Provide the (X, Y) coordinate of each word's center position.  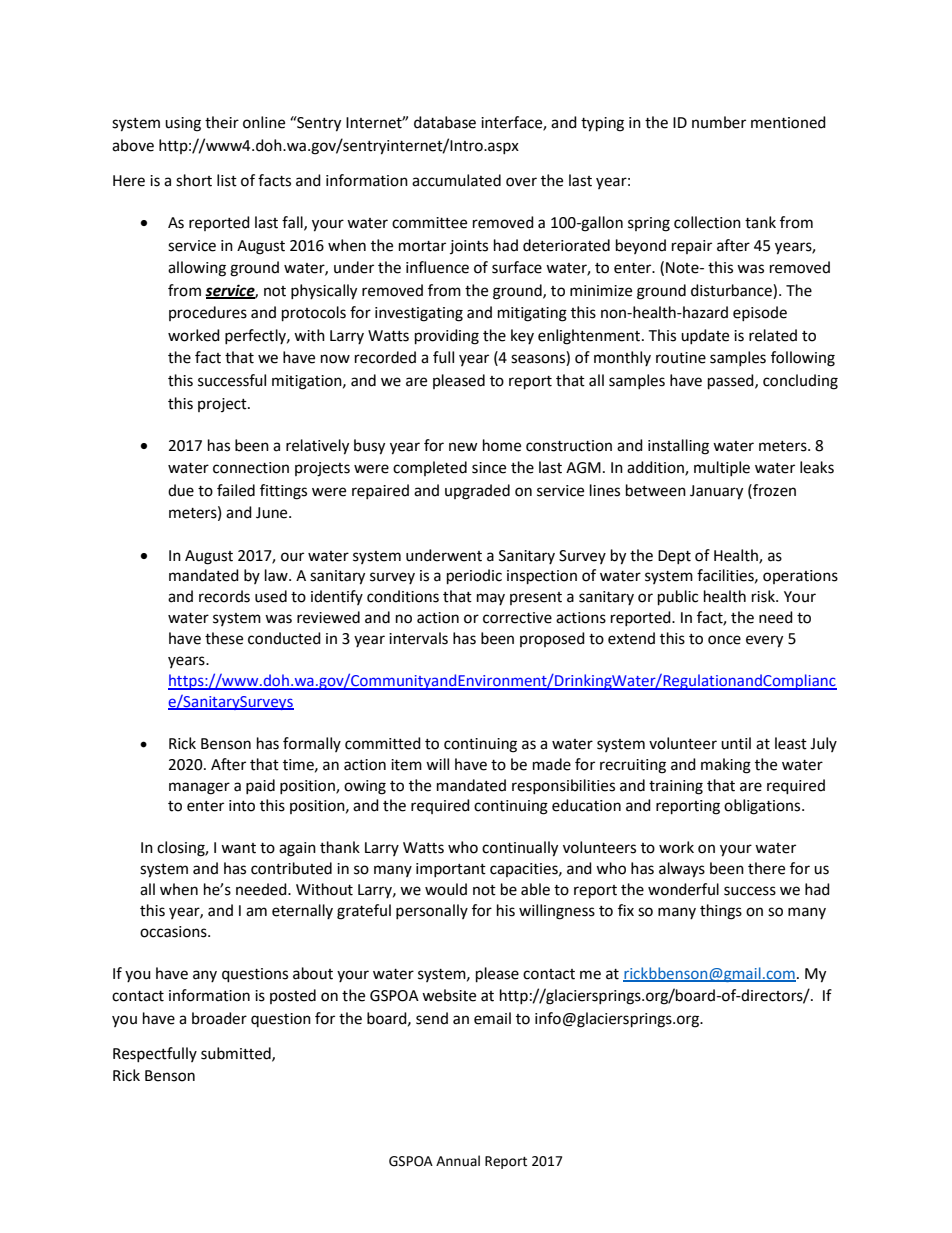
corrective (517, 618)
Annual (458, 1161)
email (492, 1018)
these (224, 638)
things (721, 912)
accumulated (456, 180)
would (446, 889)
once (724, 640)
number (719, 122)
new (463, 447)
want (238, 848)
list (227, 180)
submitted (237, 1054)
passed (732, 382)
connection (251, 468)
